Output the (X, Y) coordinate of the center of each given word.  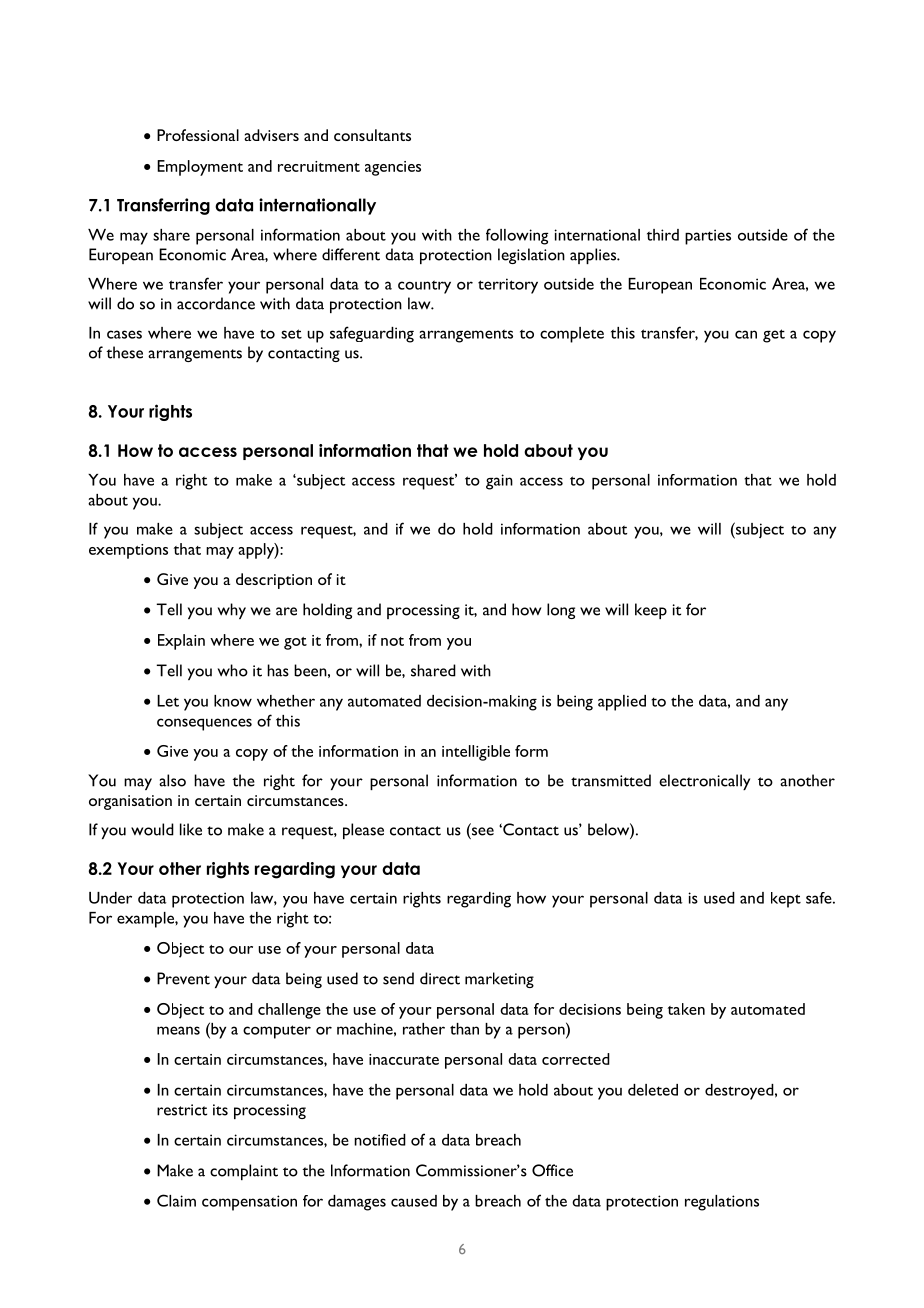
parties (708, 237)
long (561, 611)
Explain (181, 642)
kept (786, 900)
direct (440, 978)
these (124, 352)
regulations (722, 1203)
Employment (200, 168)
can (746, 334)
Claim (176, 1200)
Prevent (183, 978)
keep (651, 611)
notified (380, 1140)
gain (499, 482)
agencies (393, 168)
